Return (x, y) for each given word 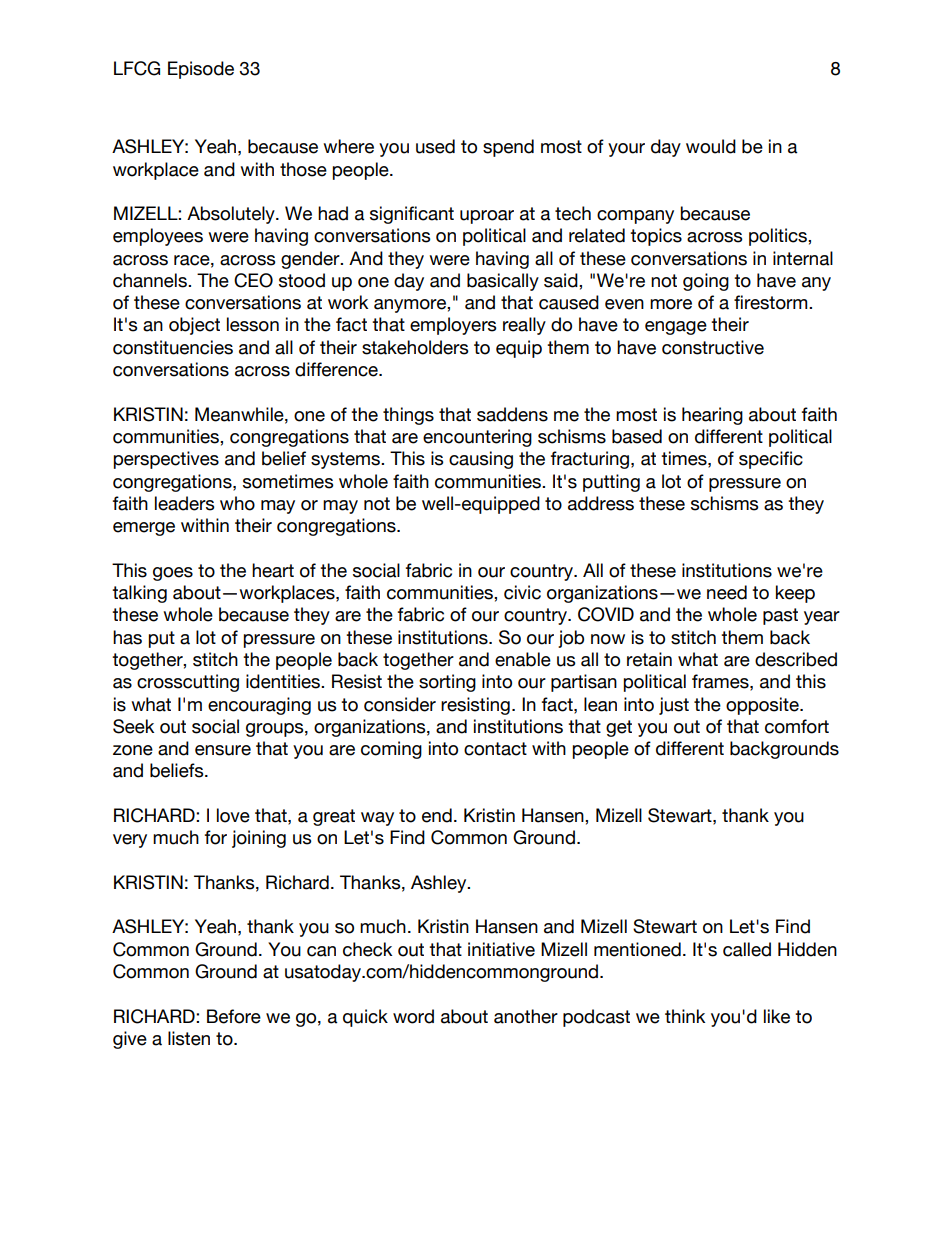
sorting (447, 683)
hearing (712, 416)
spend (508, 148)
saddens (512, 414)
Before (234, 1016)
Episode (201, 70)
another (526, 1016)
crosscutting (188, 683)
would (711, 146)
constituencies (173, 347)
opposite (763, 706)
